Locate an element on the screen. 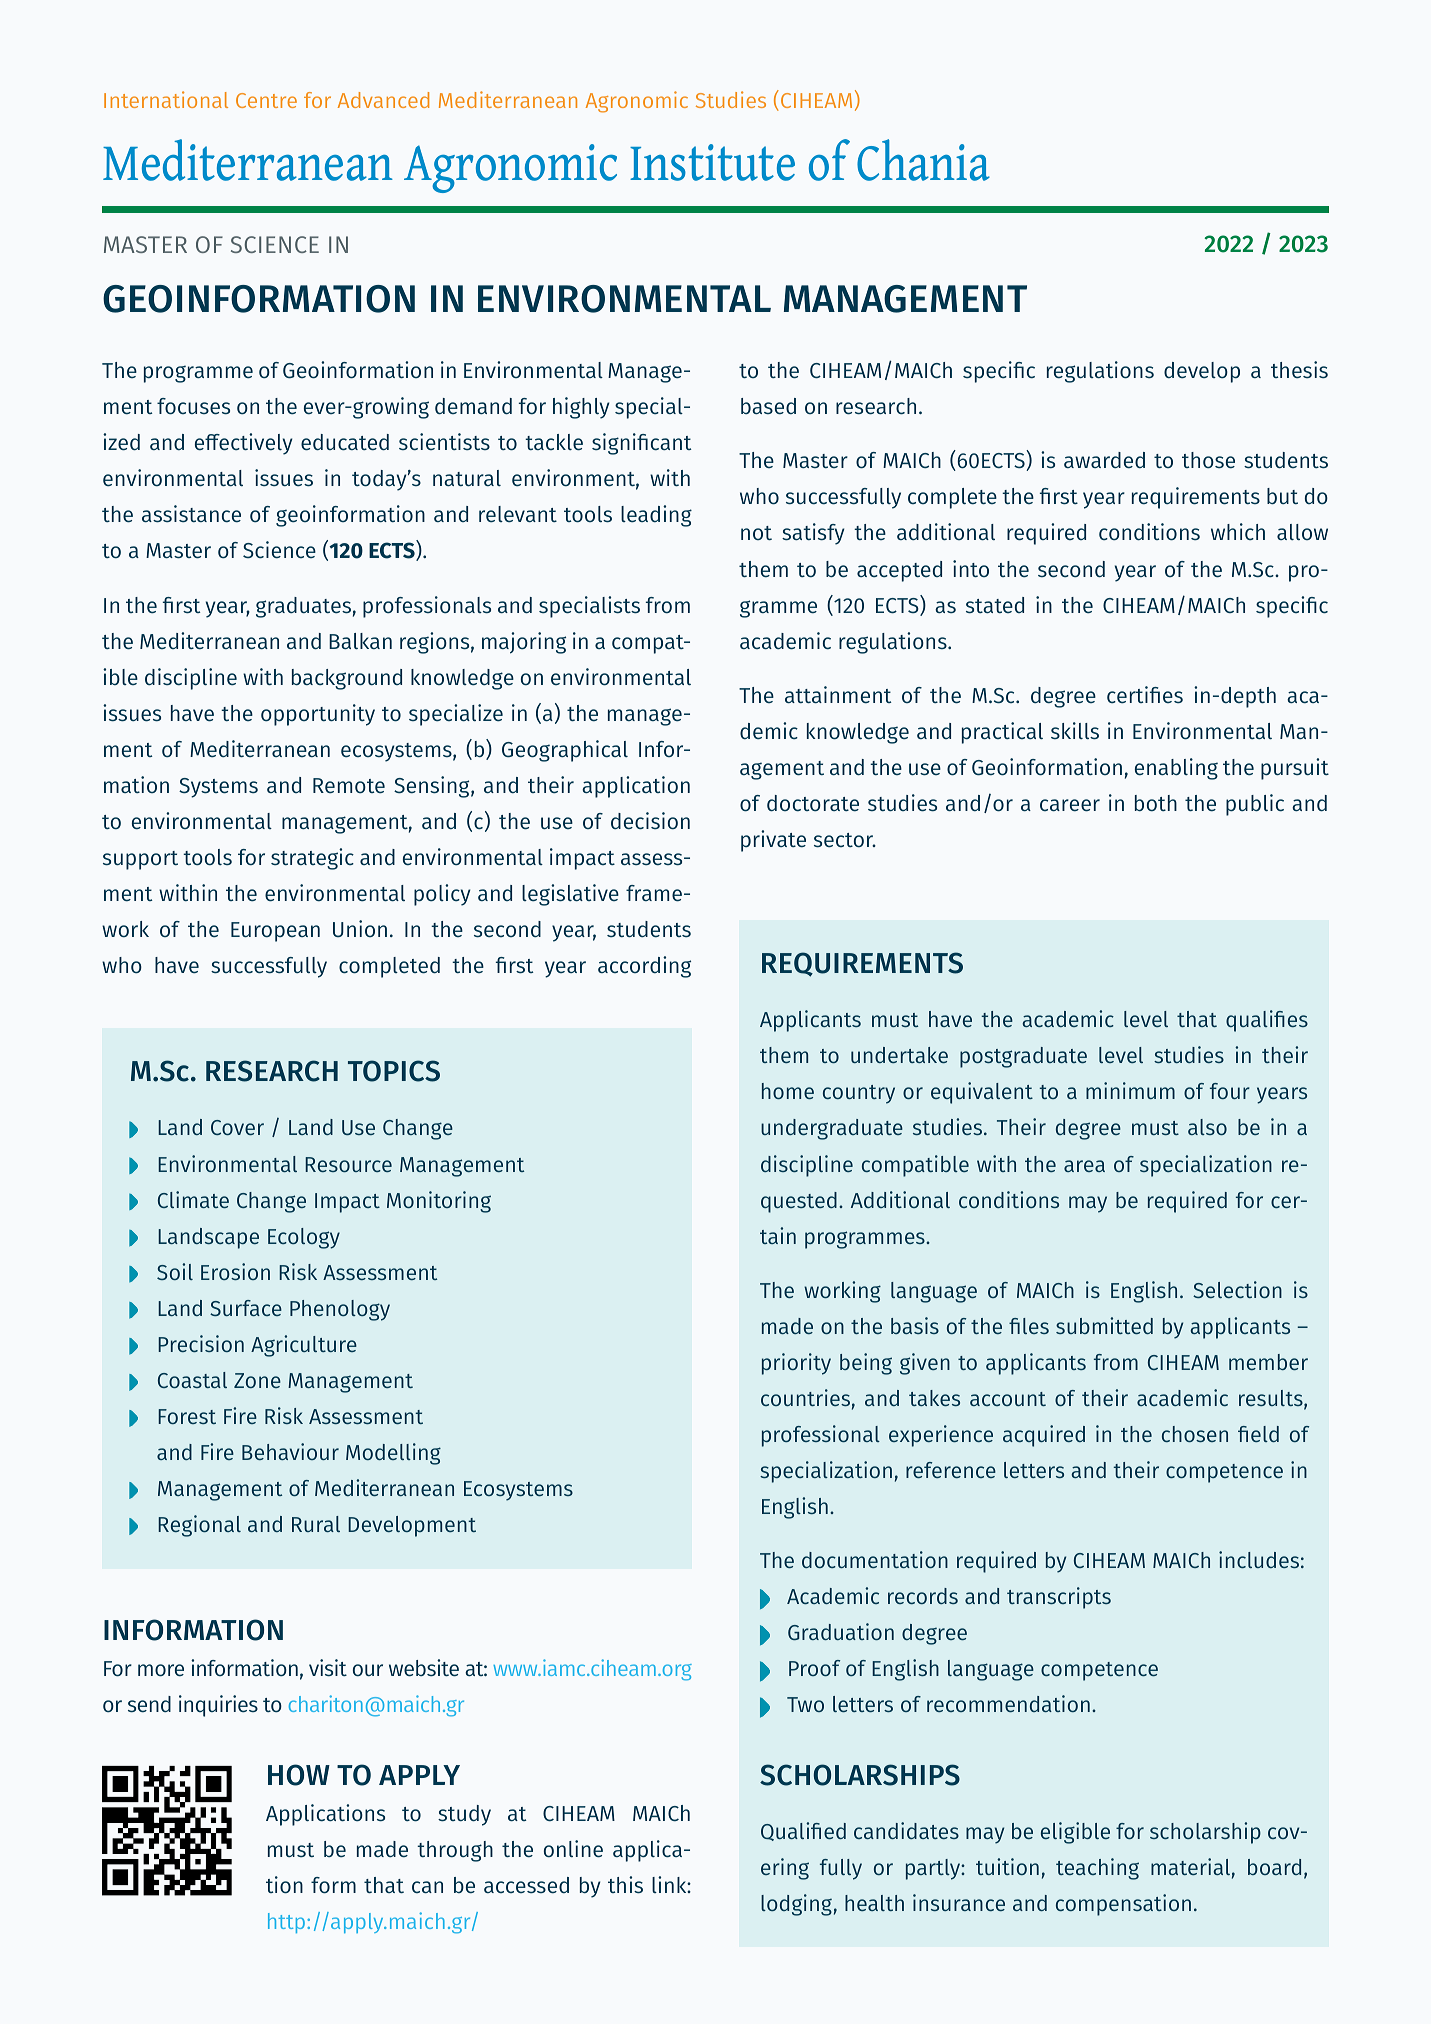 This screenshot has width=1431, height=2024. thesis is located at coordinates (1299, 370).
